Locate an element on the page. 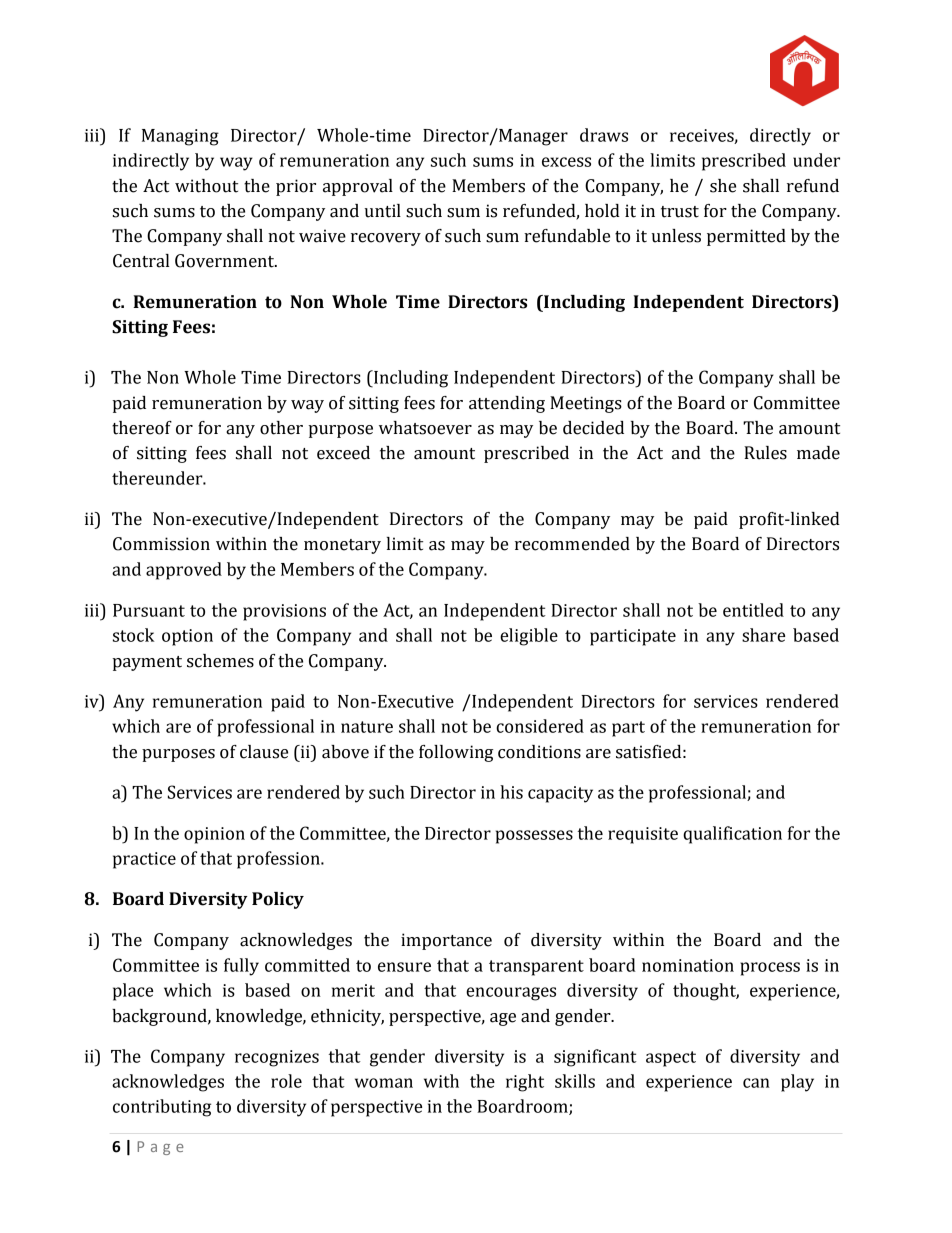  other is located at coordinates (281, 428).
